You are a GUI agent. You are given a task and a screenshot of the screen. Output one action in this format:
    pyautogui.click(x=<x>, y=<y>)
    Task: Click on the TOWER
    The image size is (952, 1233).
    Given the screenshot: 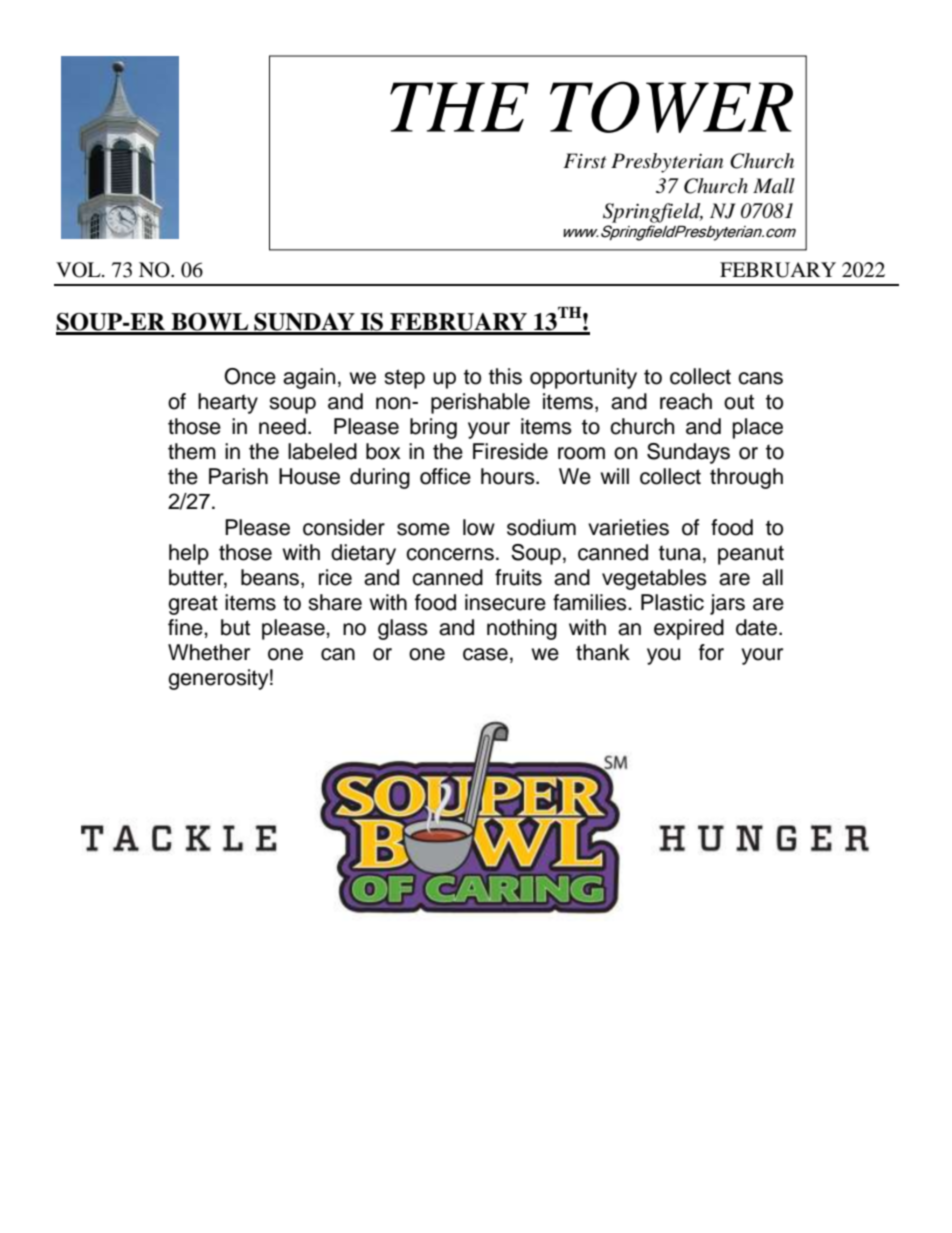 What is the action you would take?
    pyautogui.click(x=671, y=107)
